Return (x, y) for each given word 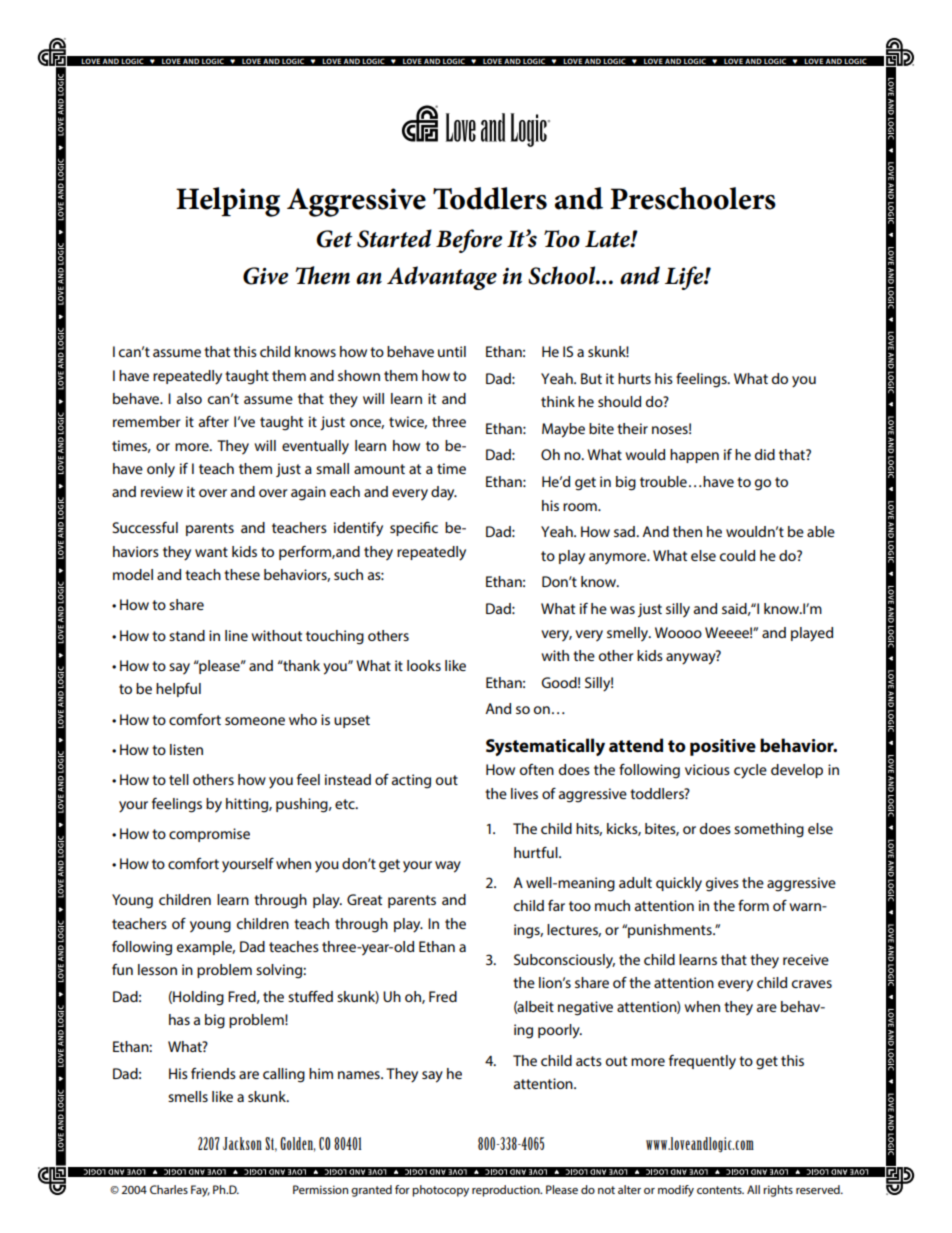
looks (424, 665)
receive (806, 959)
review (162, 491)
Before (469, 241)
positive (723, 747)
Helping (228, 202)
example (206, 948)
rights (778, 1191)
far (556, 905)
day (444, 493)
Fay (200, 1191)
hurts (634, 378)
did (765, 454)
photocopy (440, 1191)
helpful (178, 690)
